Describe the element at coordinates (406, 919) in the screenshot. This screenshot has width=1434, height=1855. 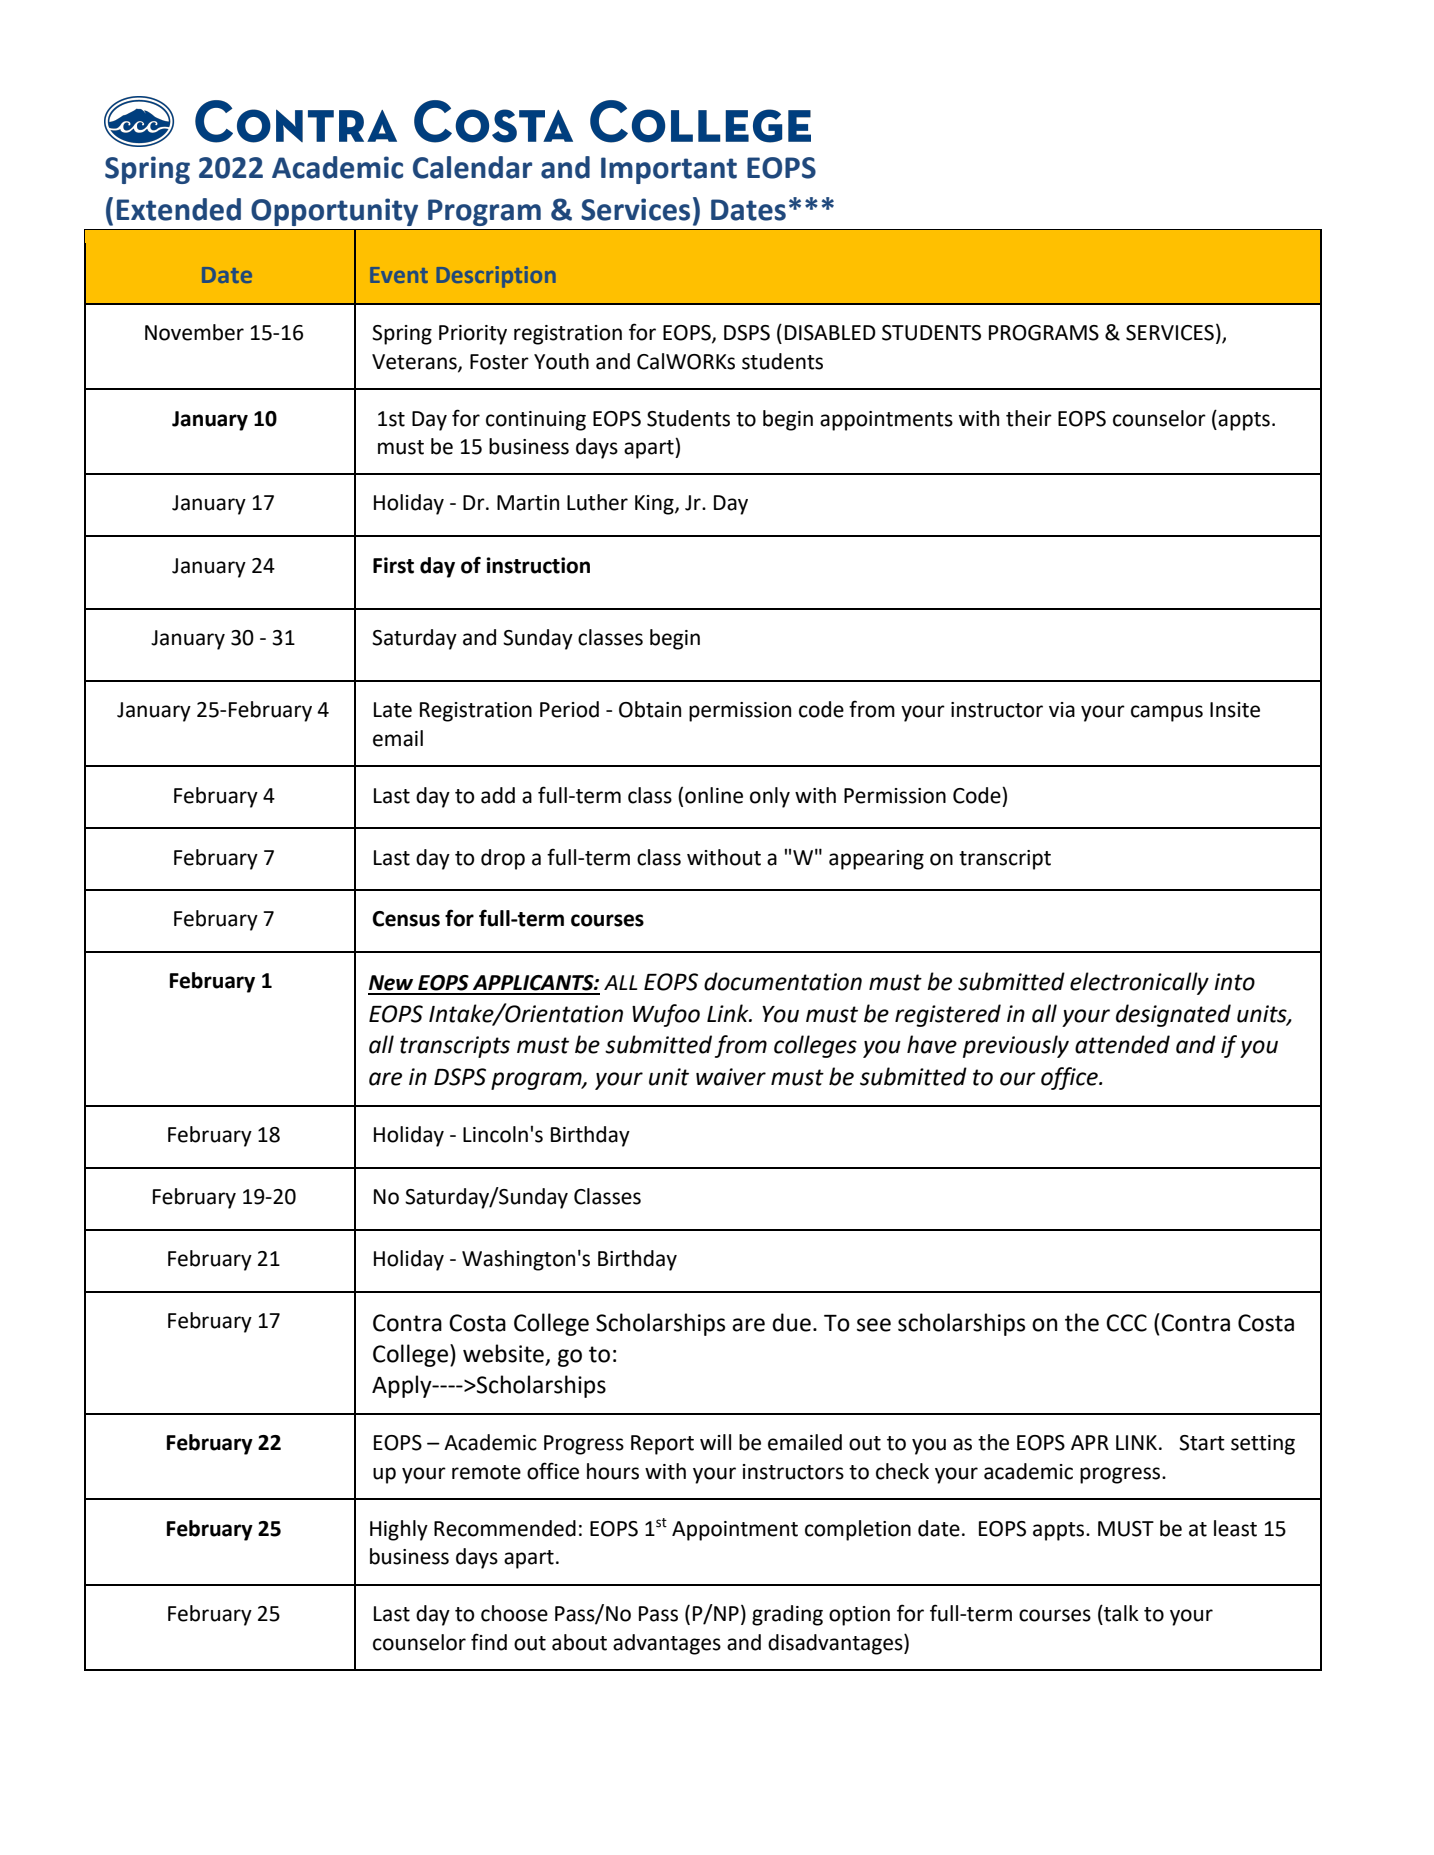
I see `Census` at that location.
